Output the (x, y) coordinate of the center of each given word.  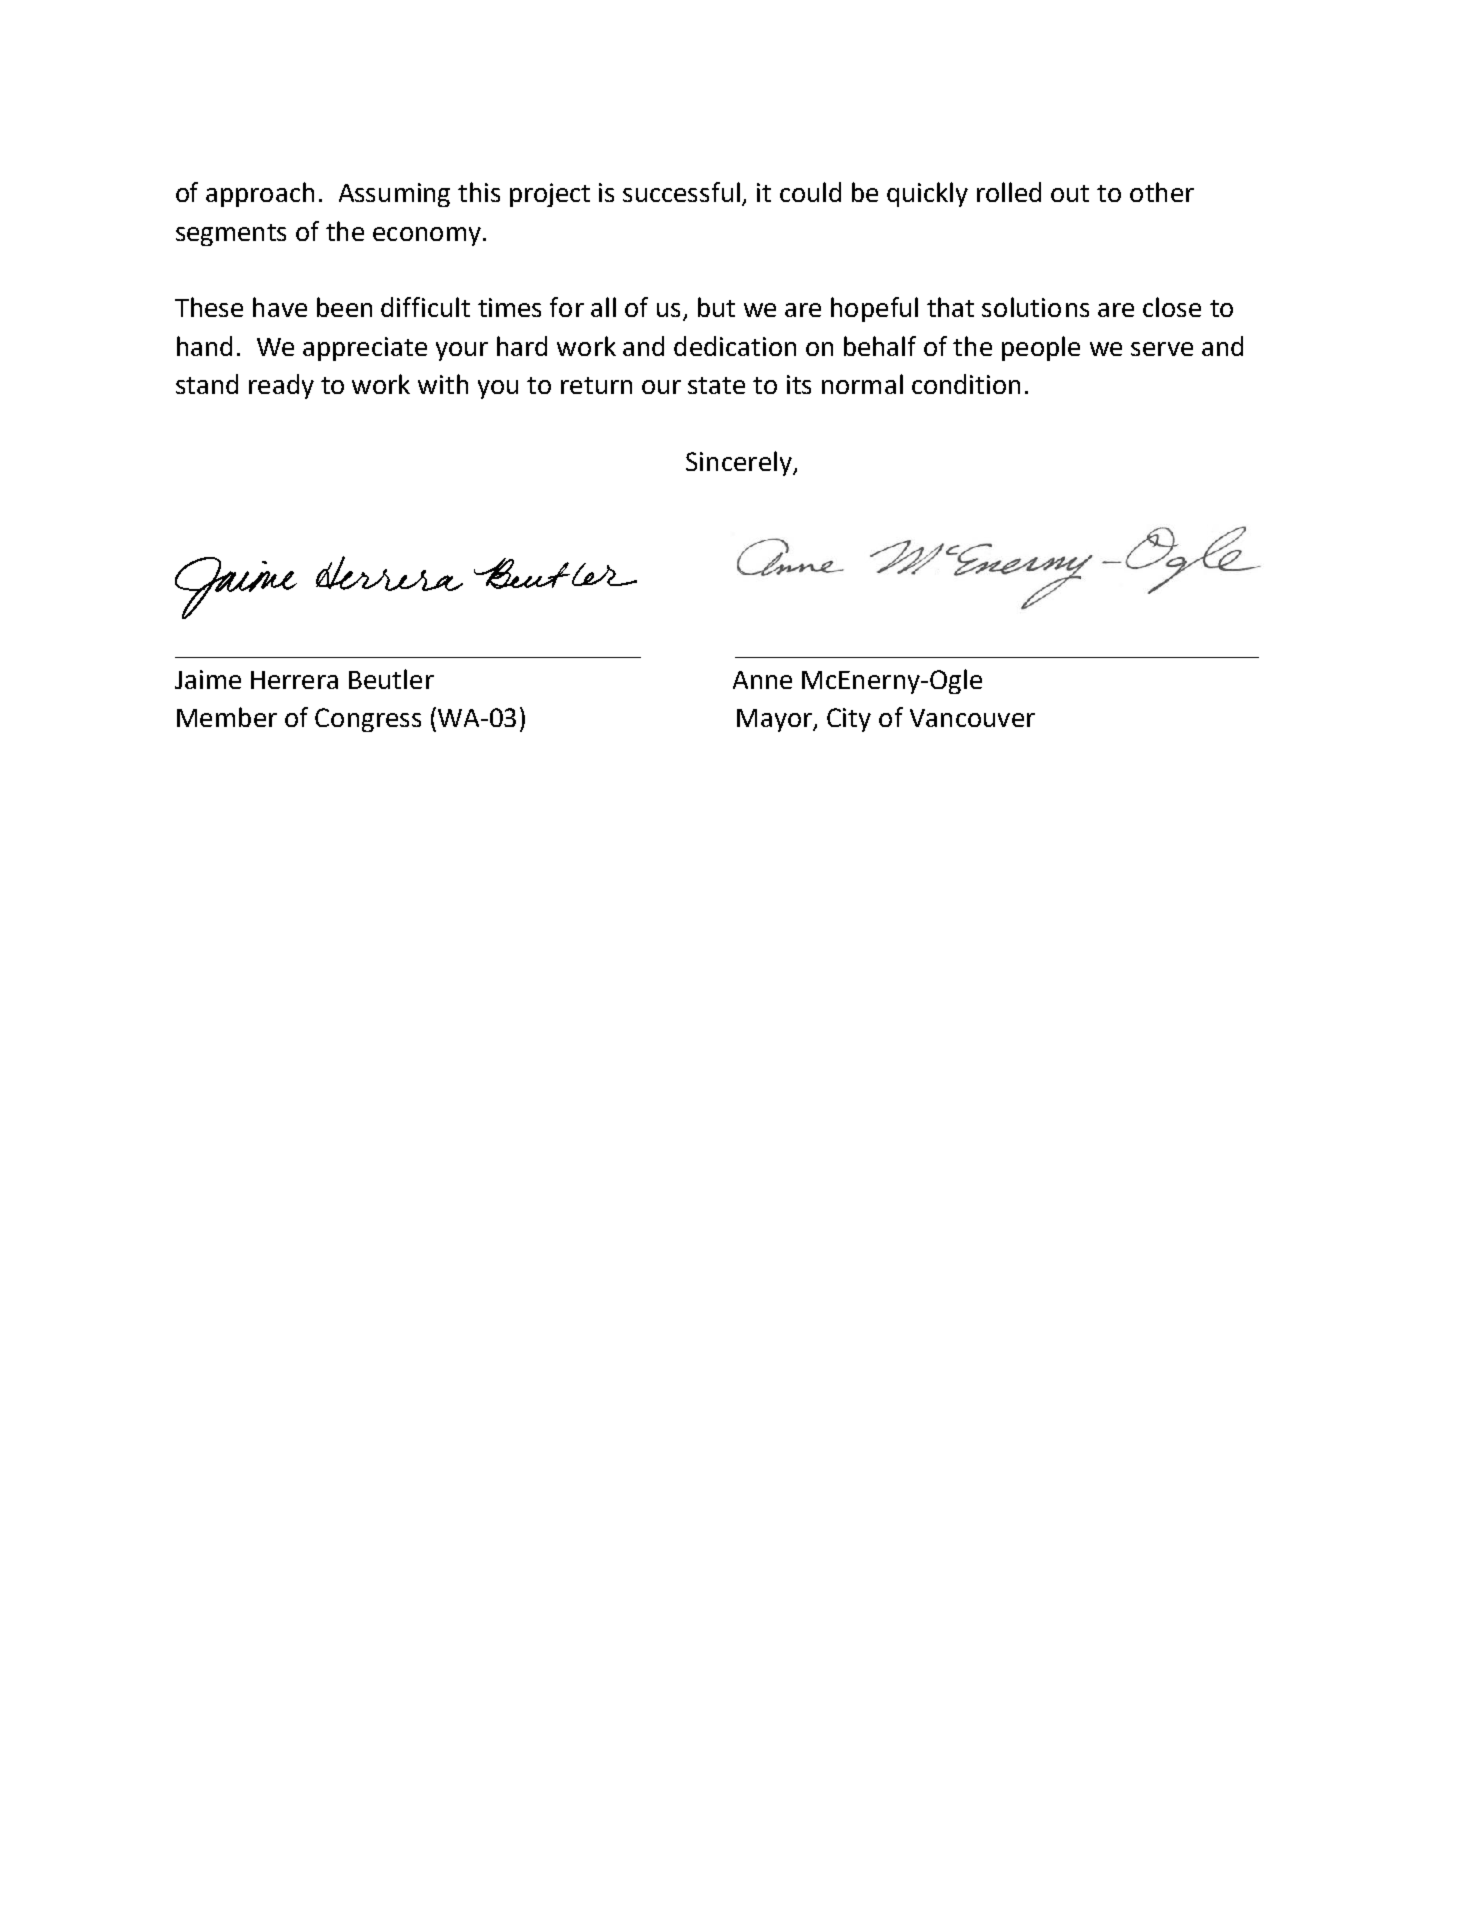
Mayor (775, 720)
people (1041, 348)
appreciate (365, 349)
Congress (368, 720)
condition (966, 384)
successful (683, 193)
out (1070, 193)
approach (260, 194)
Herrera (294, 680)
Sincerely (740, 463)
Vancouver (972, 718)
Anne (762, 680)
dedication (735, 346)
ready (281, 386)
